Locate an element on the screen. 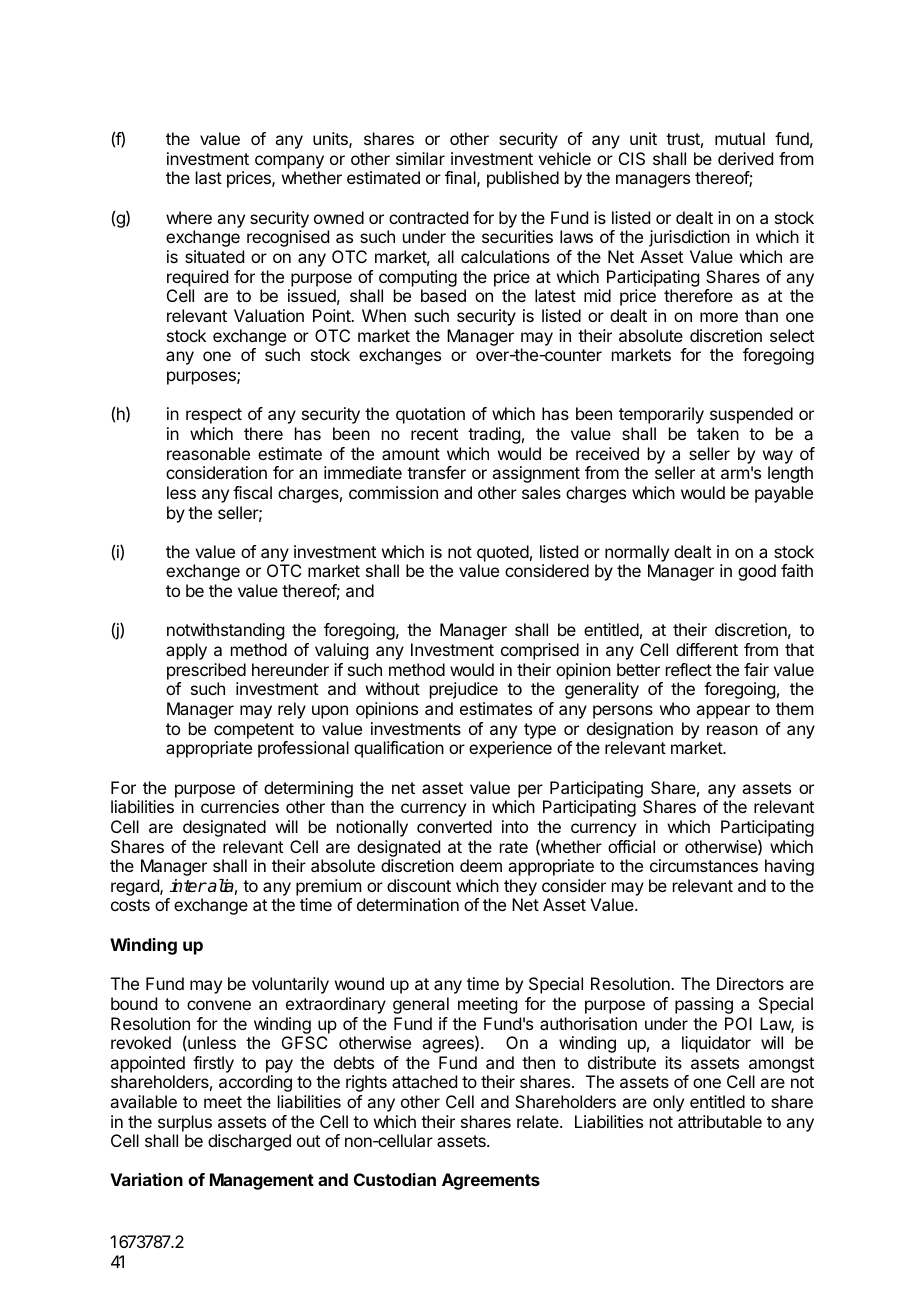 The image size is (924, 1308). last is located at coordinates (209, 177).
